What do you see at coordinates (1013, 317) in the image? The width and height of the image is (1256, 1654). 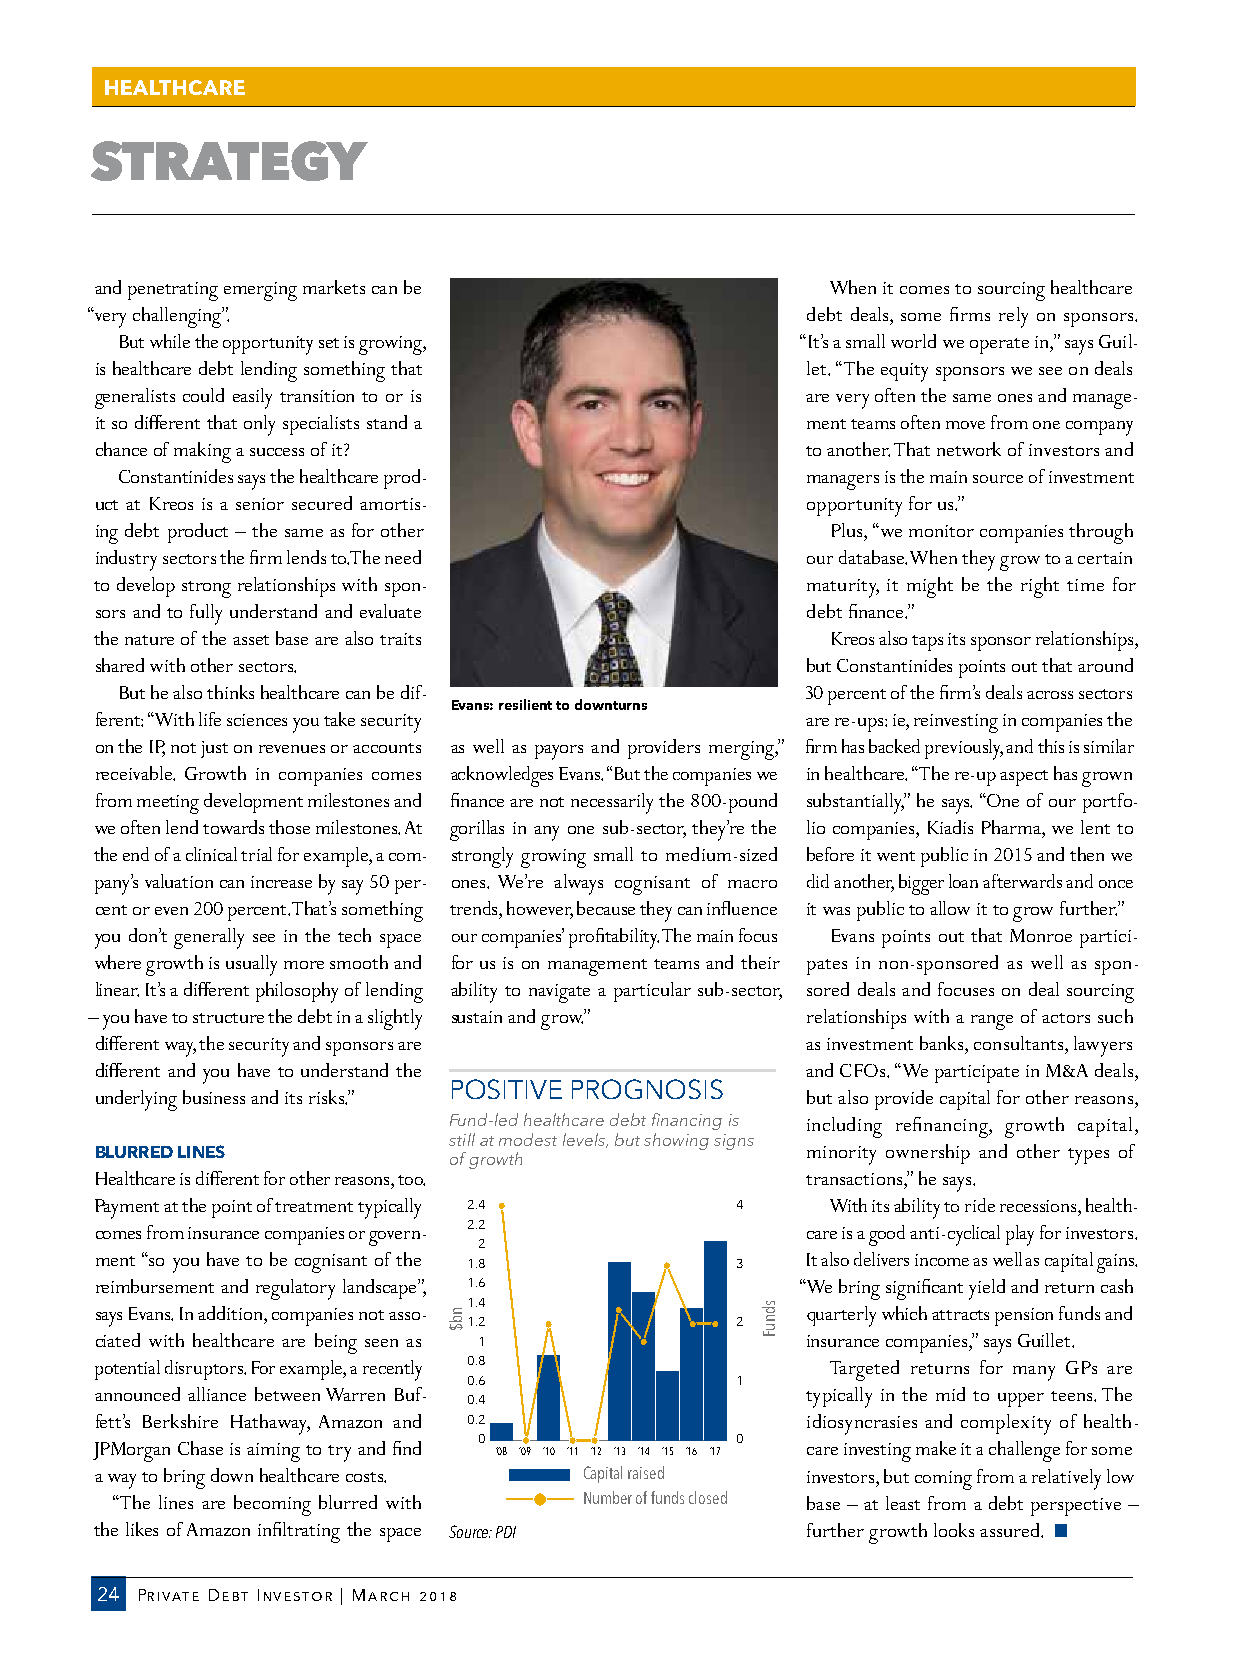 I see `rely` at bounding box center [1013, 317].
